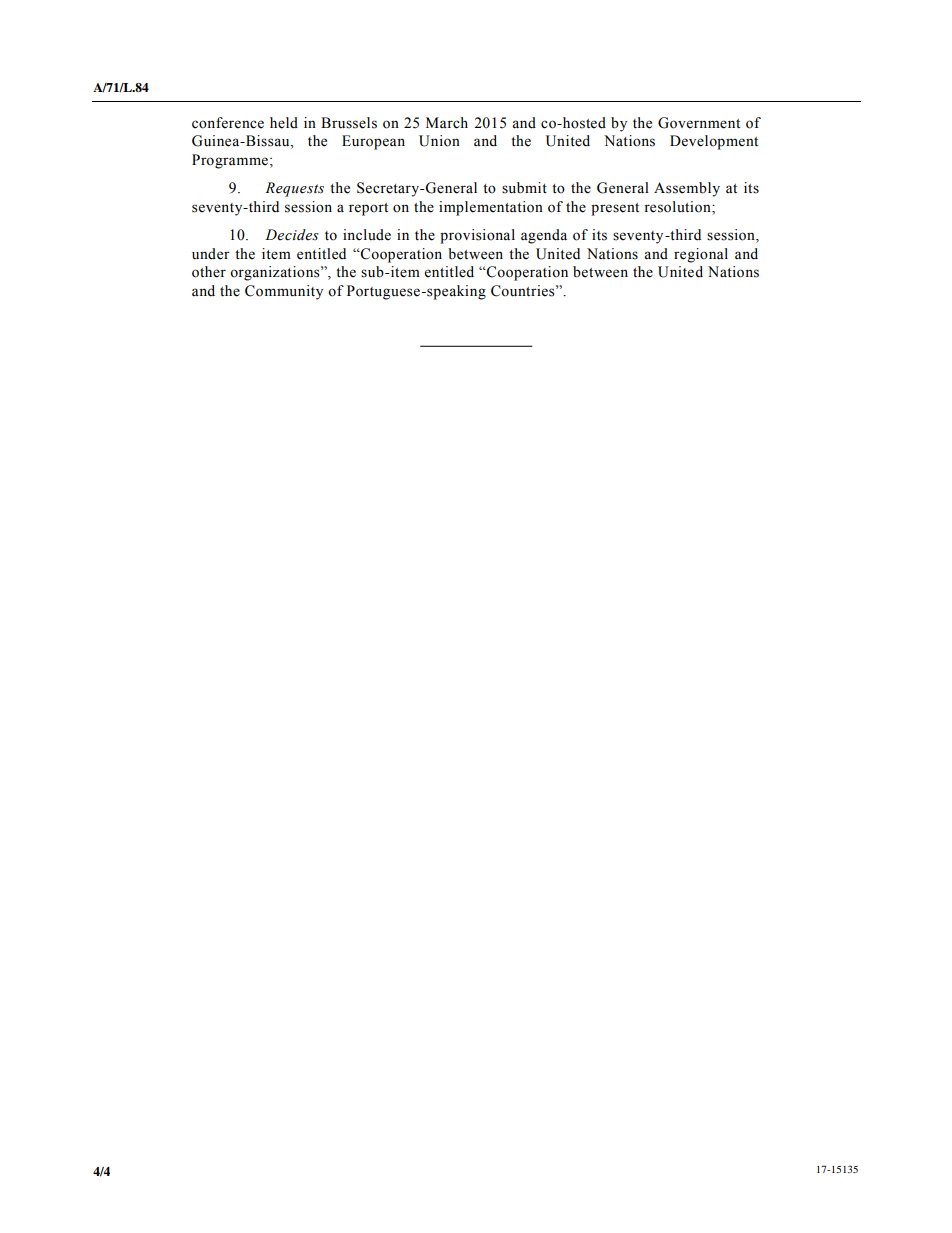 The height and width of the document is (1233, 952). Describe the element at coordinates (477, 236) in the document. I see `provisional` at that location.
